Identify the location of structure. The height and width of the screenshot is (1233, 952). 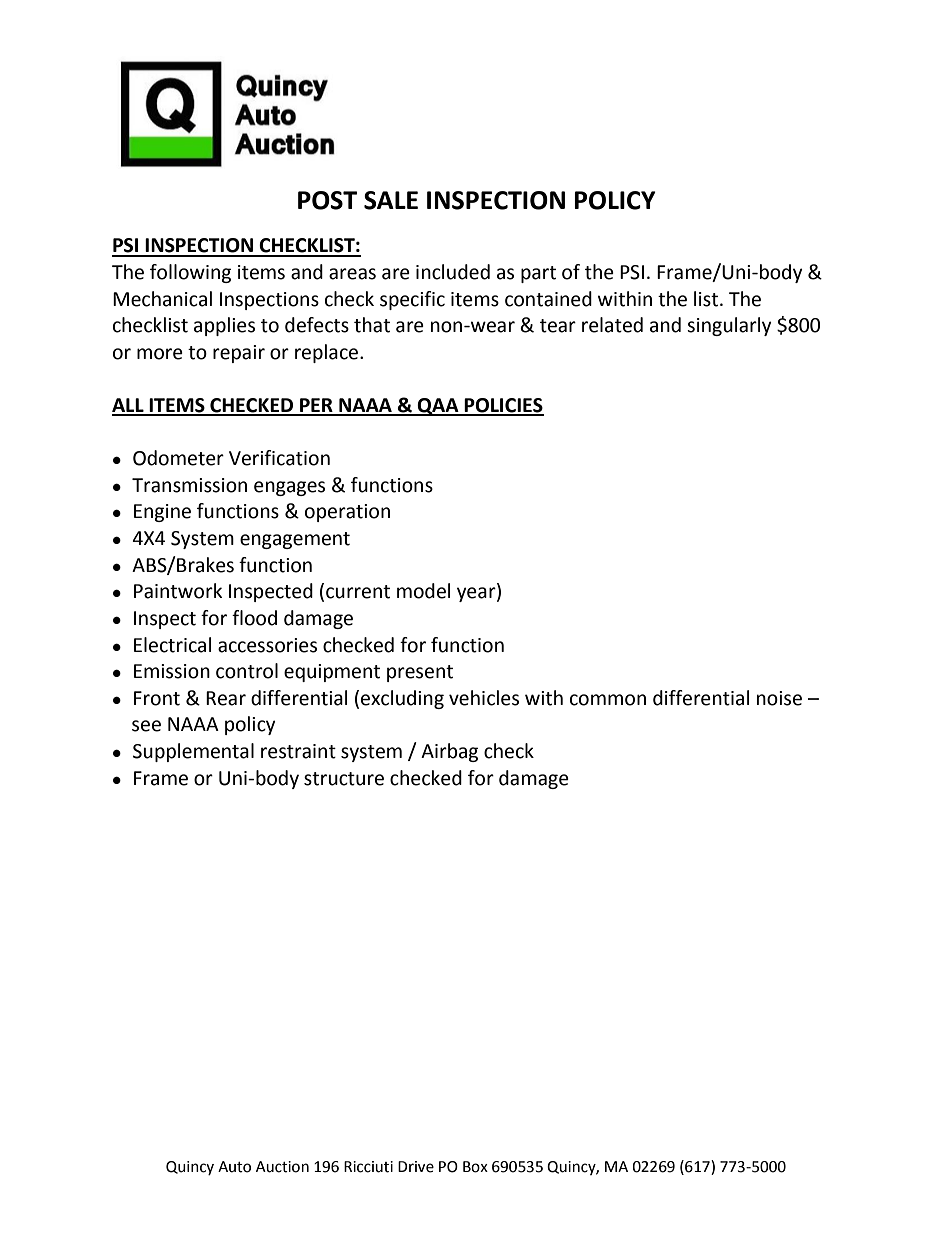
(344, 779).
